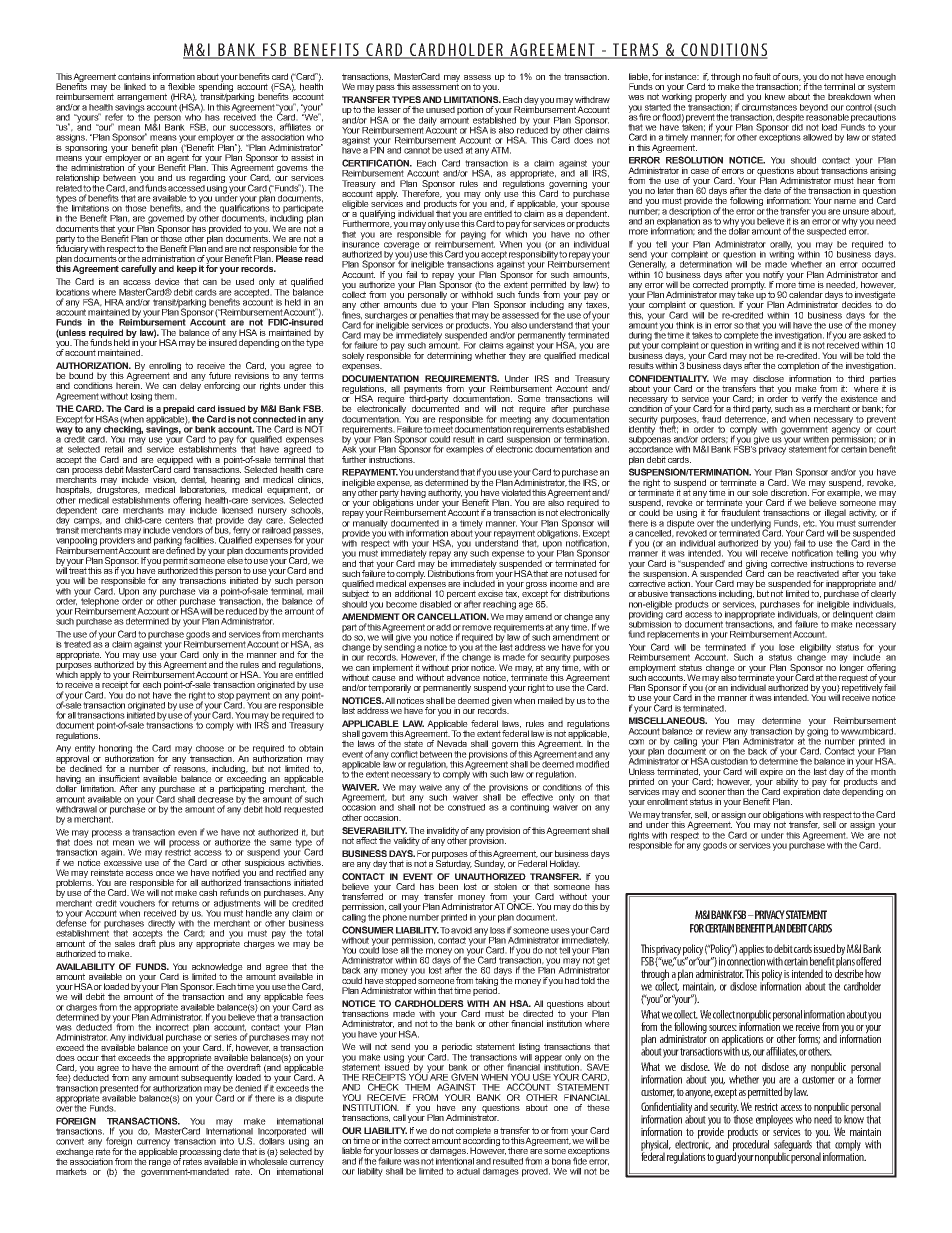 The height and width of the screenshot is (1233, 952). I want to click on linked, so click(135, 86).
